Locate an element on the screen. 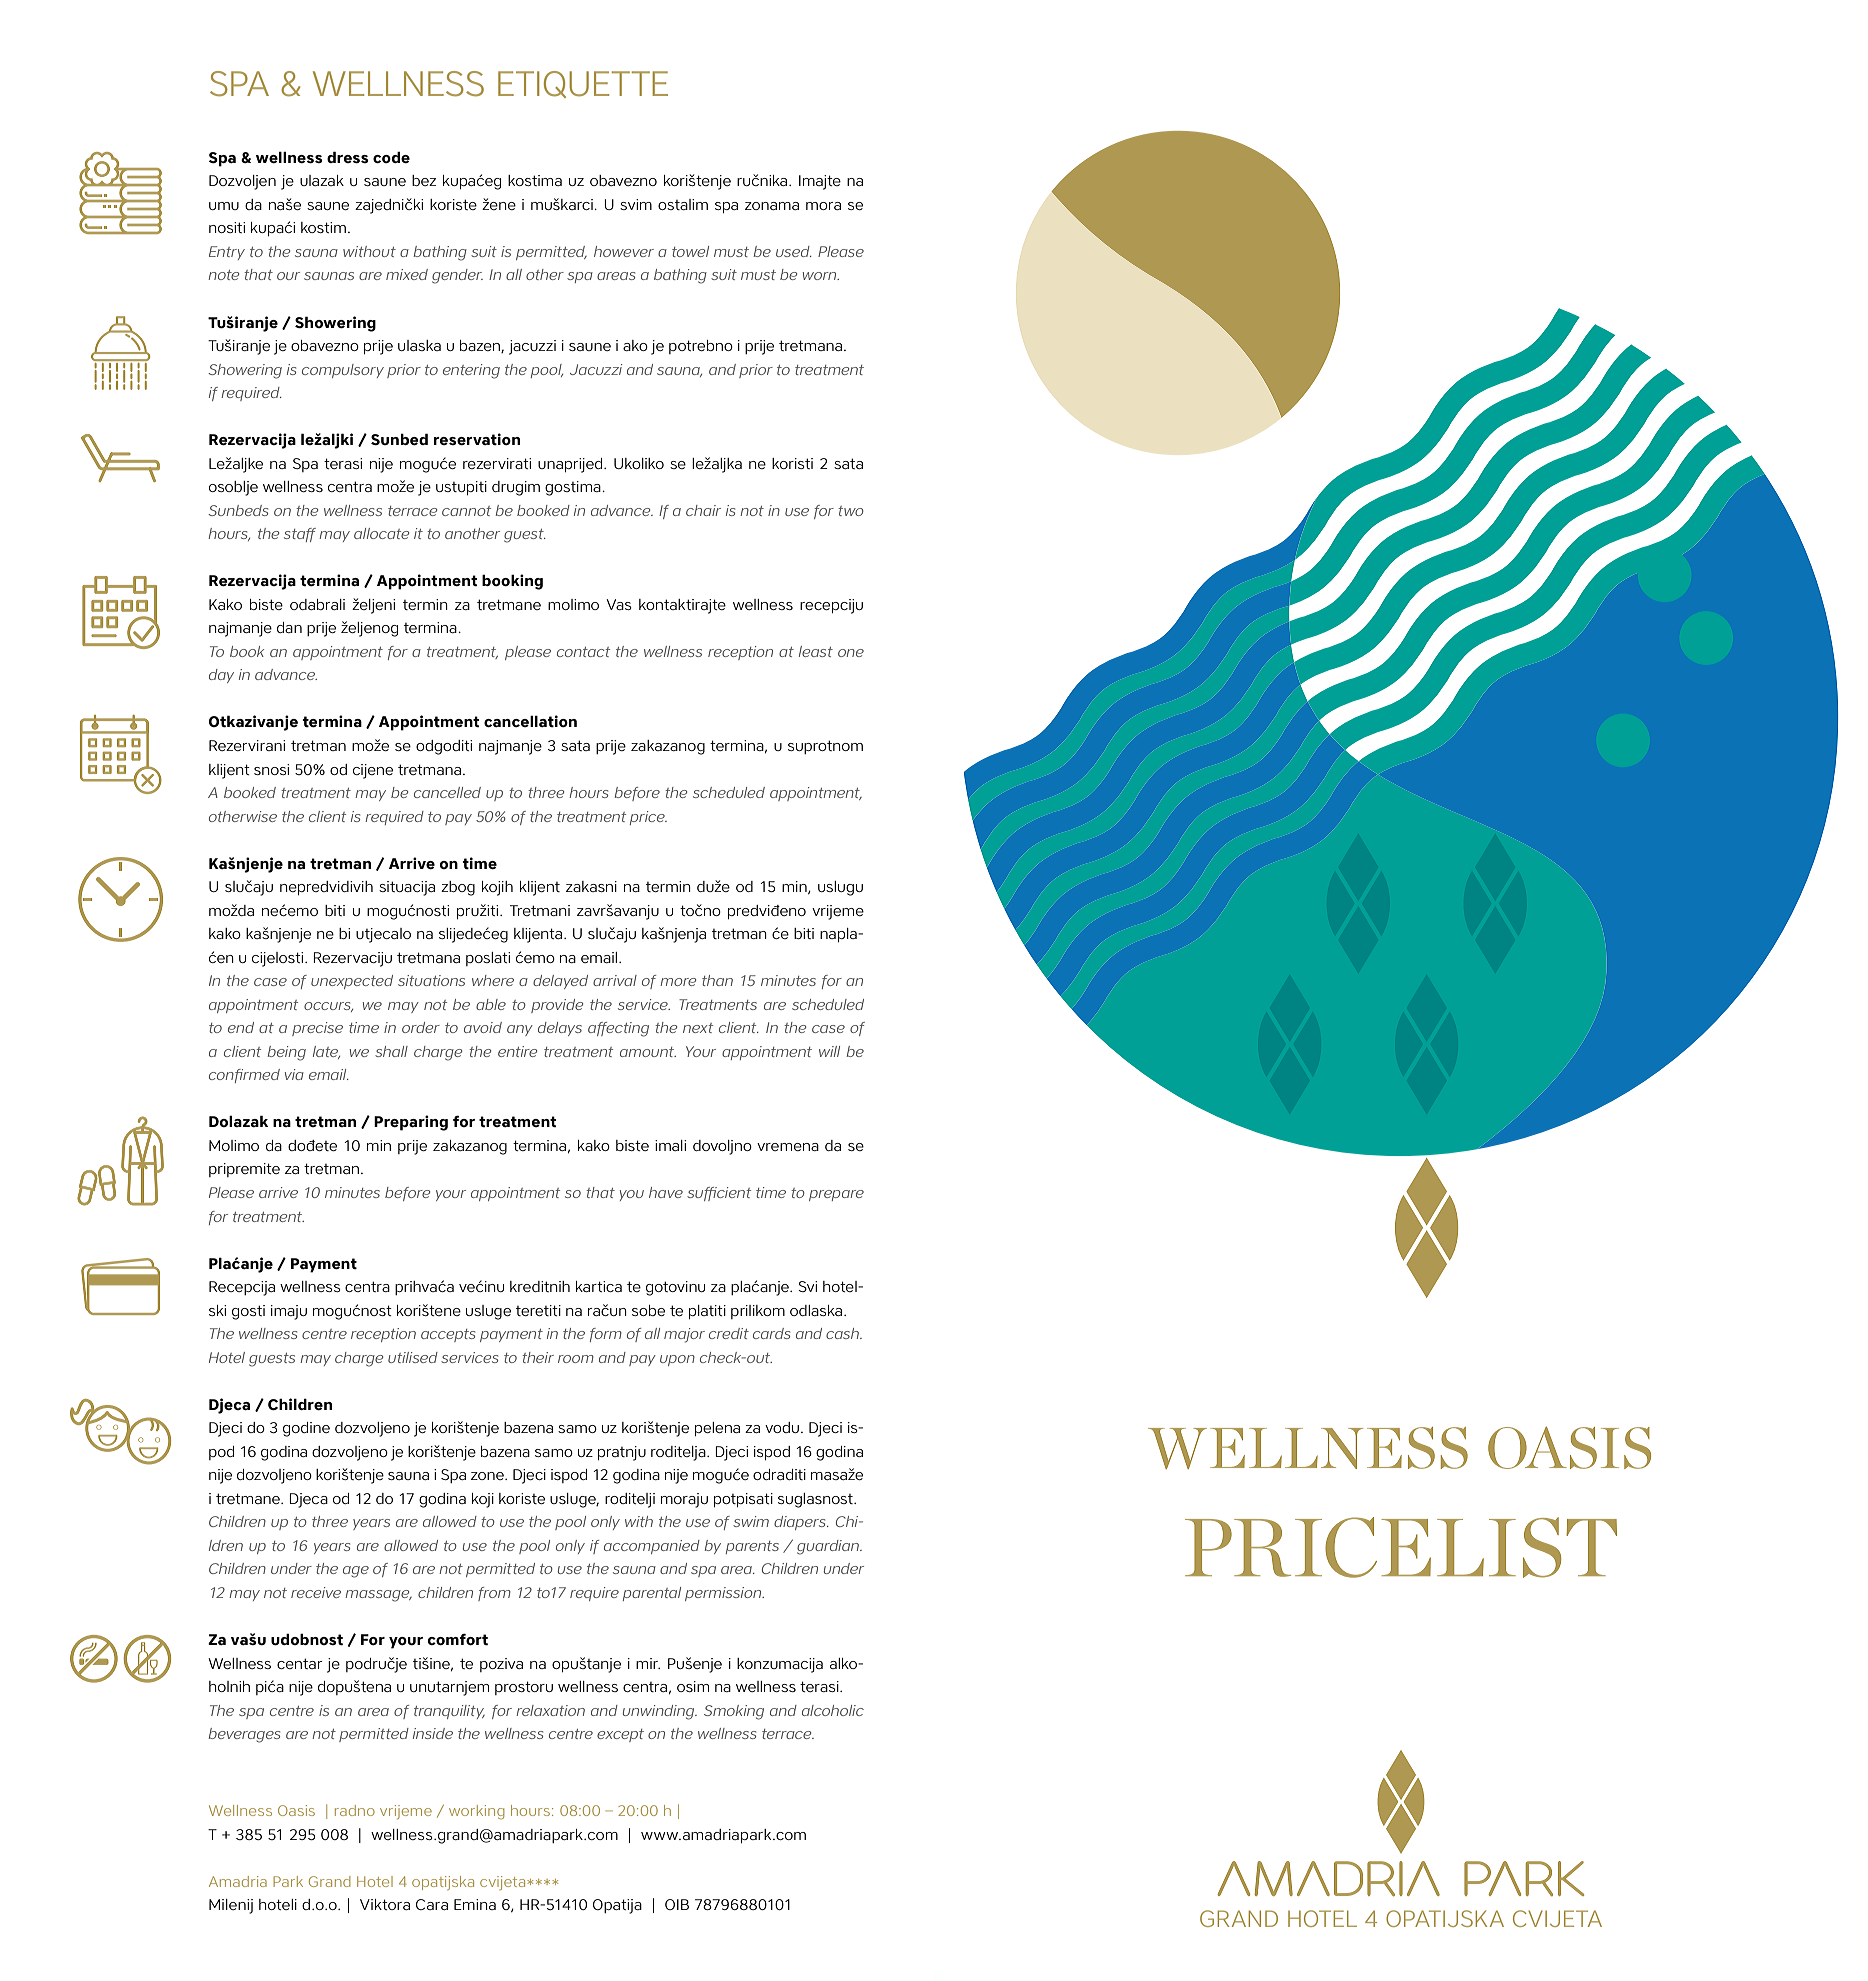 This screenshot has width=1868, height=1981. used is located at coordinates (794, 251).
